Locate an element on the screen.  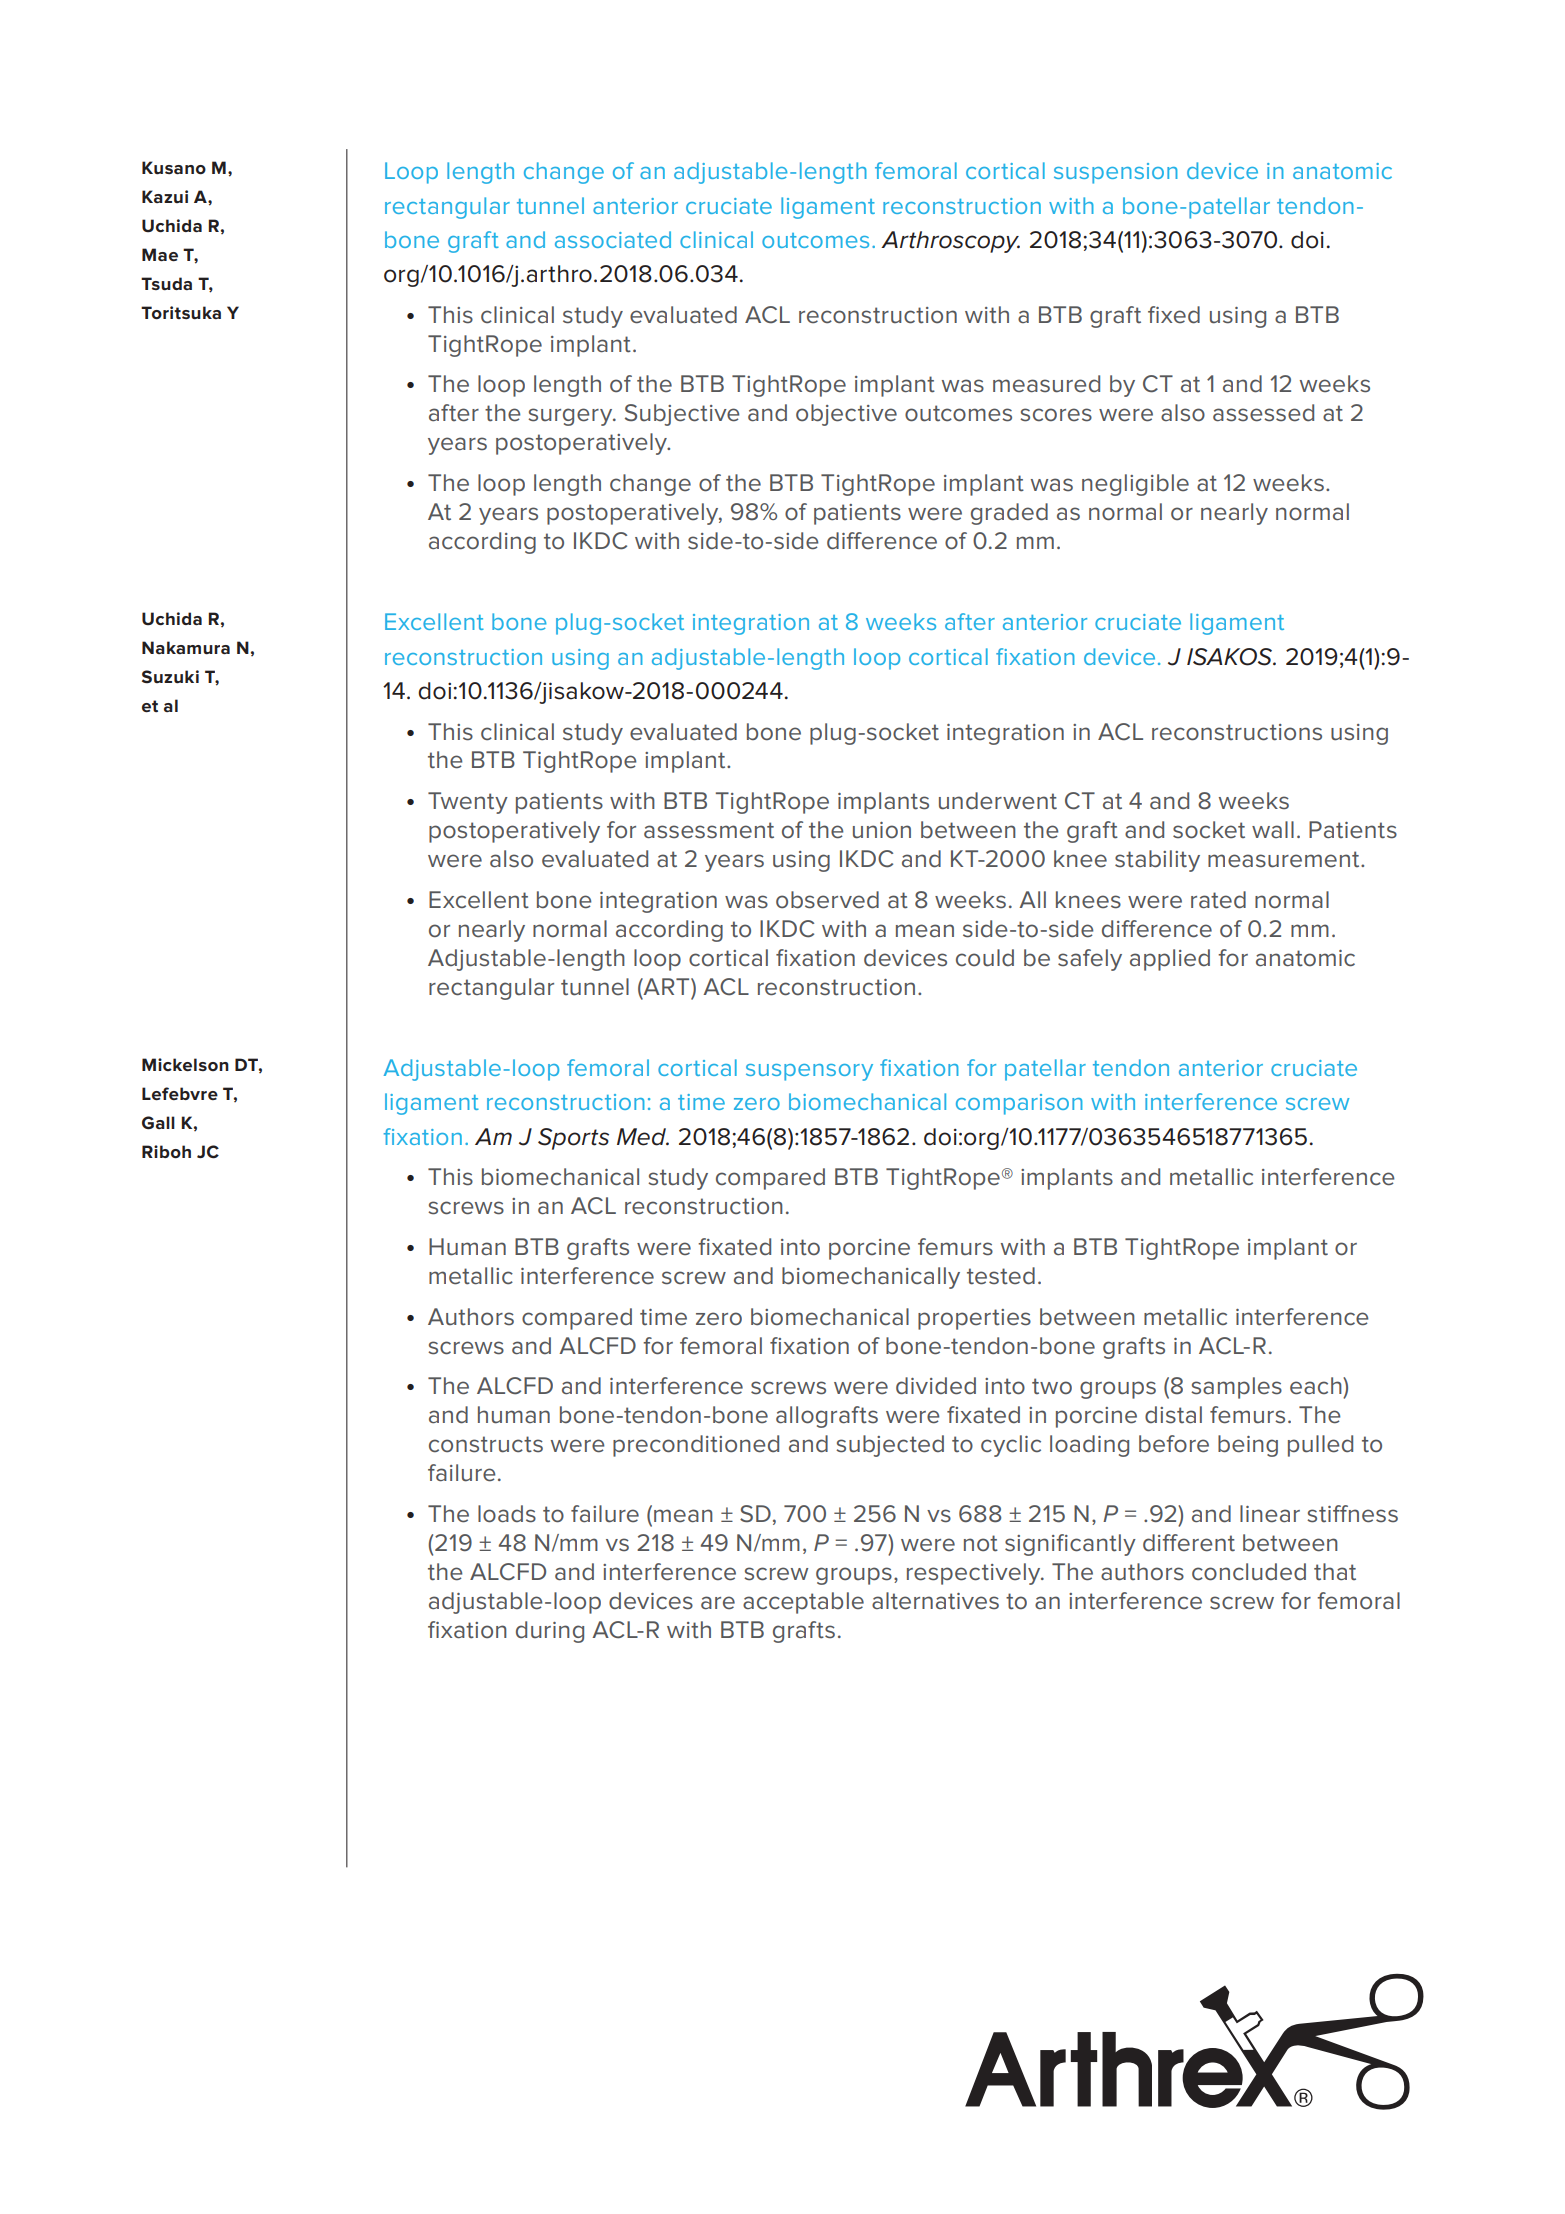
suspensory is located at coordinates (809, 1072).
